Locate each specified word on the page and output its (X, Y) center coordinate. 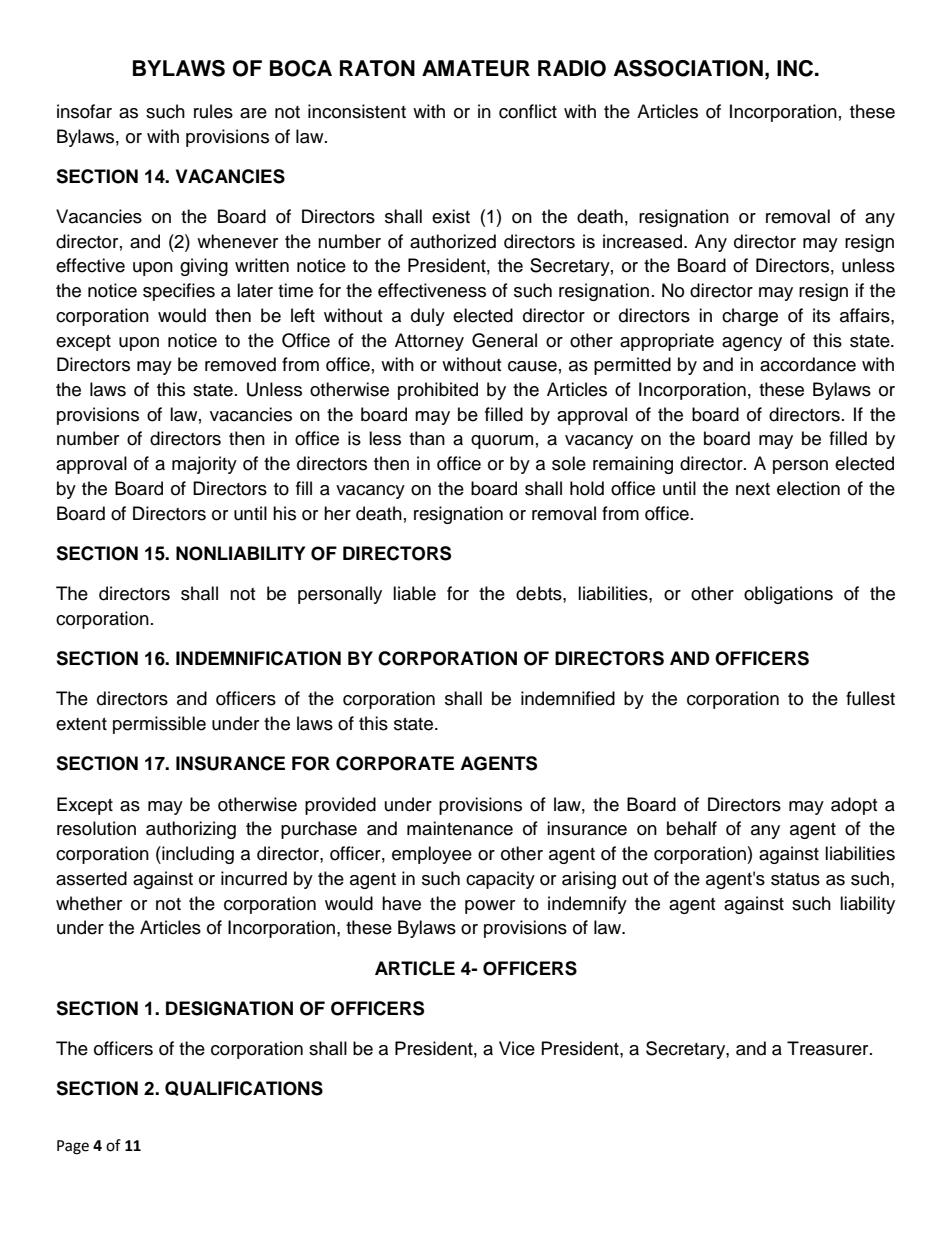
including (197, 855)
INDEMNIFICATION (258, 658)
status (795, 879)
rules (213, 111)
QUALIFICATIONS (244, 1088)
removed (240, 364)
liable (414, 593)
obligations (788, 595)
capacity (500, 880)
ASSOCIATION (688, 68)
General (504, 340)
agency (752, 344)
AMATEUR (476, 68)
